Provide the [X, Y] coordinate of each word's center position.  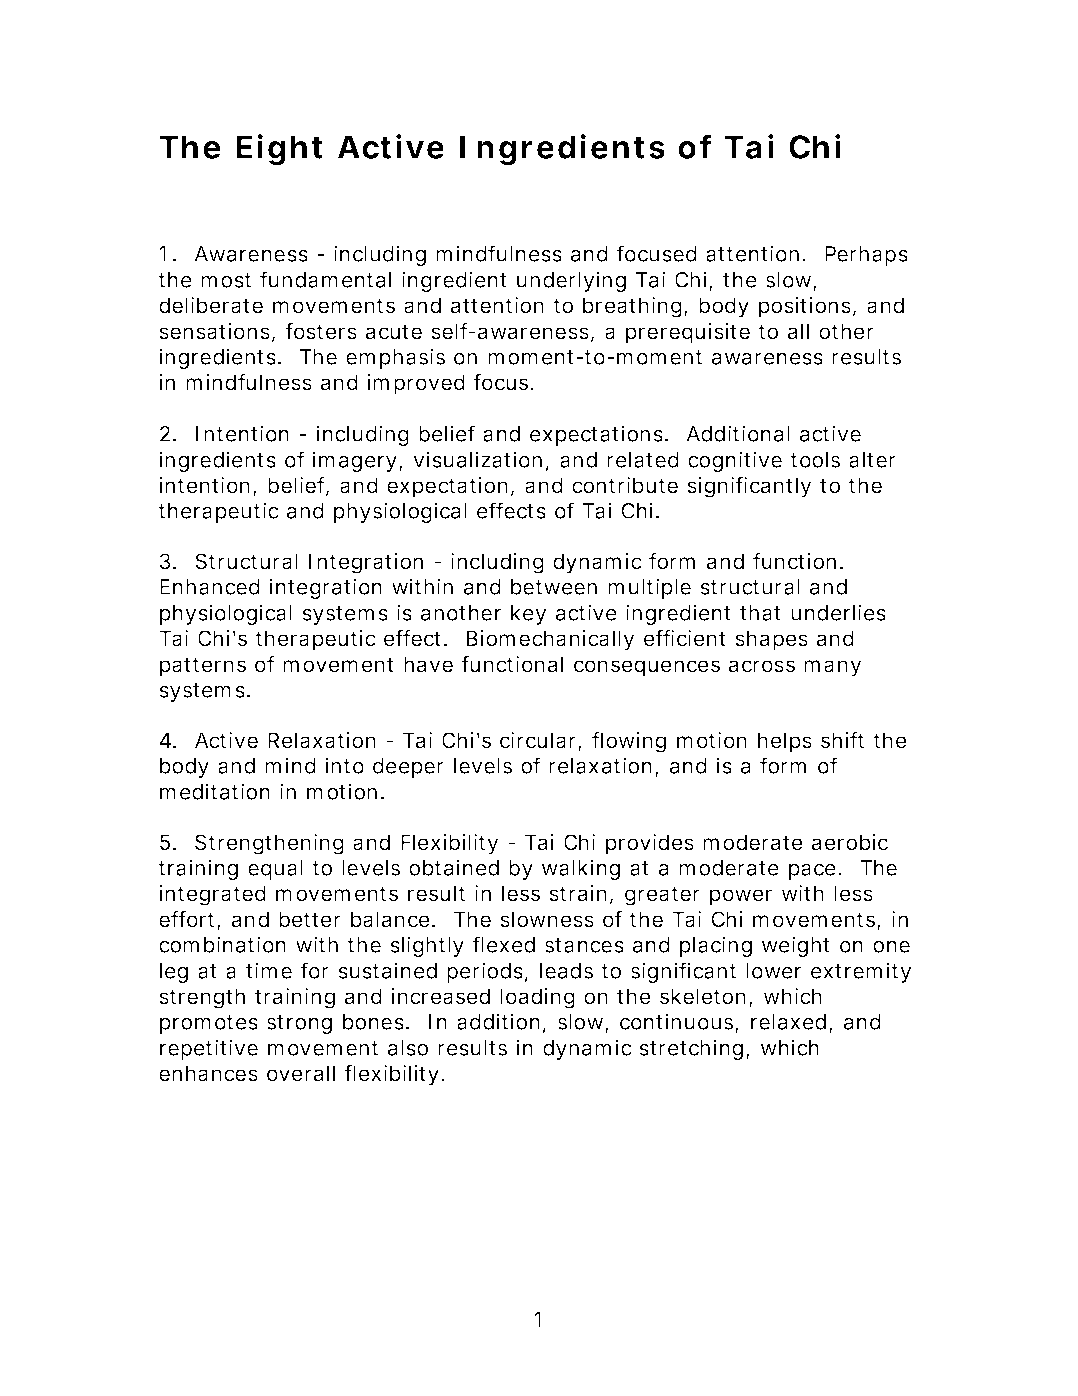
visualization [477, 459]
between [554, 587]
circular [539, 741]
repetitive [209, 1049]
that [760, 613]
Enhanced [210, 587]
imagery [355, 461]
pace [812, 872]
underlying [571, 281]
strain [578, 893]
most [226, 280]
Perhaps [866, 256]
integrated [213, 895]
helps [785, 742]
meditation [215, 791]
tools [815, 460]
